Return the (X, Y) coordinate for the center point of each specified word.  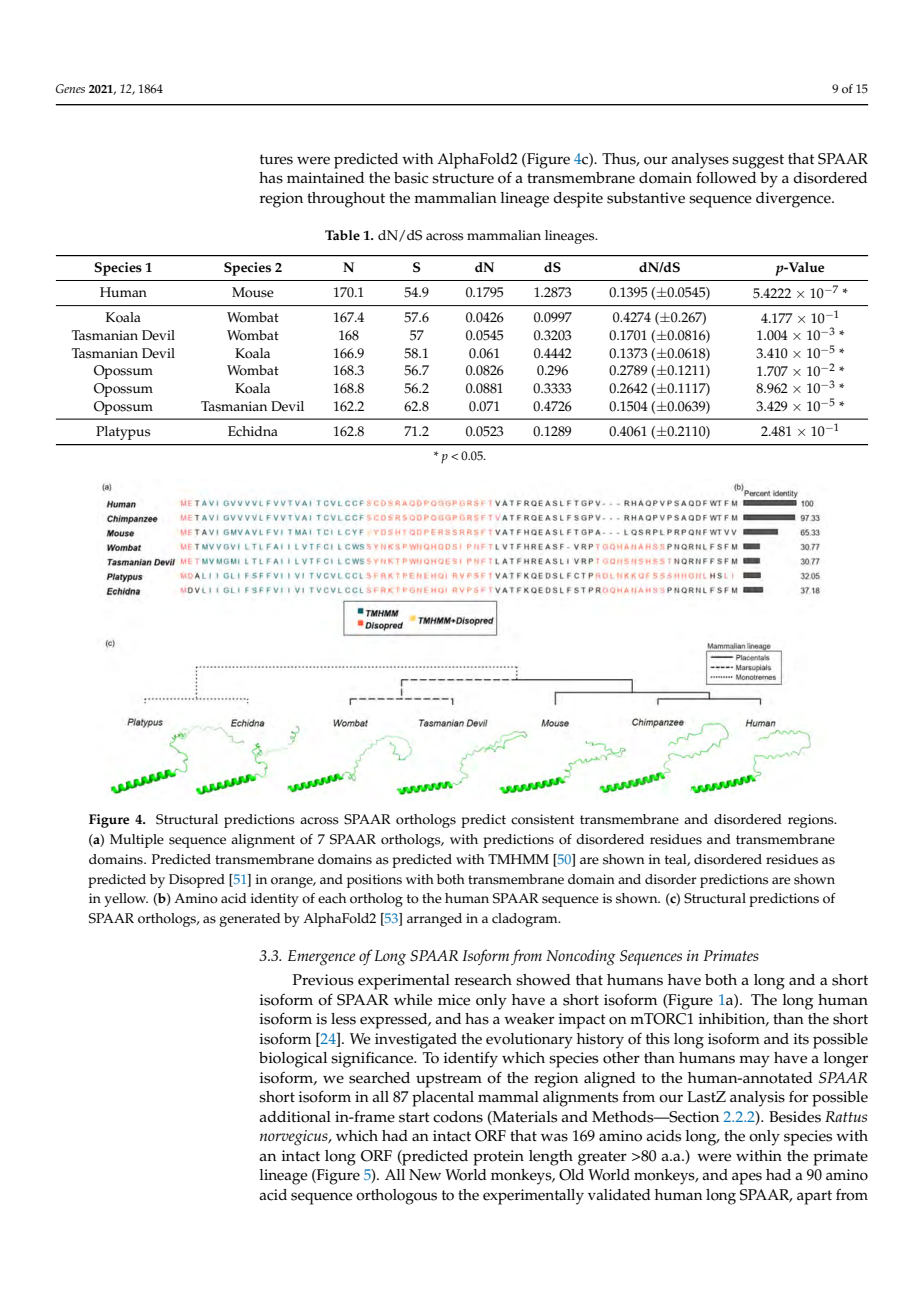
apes (747, 1178)
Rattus (846, 1116)
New (425, 1175)
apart (814, 1197)
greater (602, 1158)
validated (619, 1195)
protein (498, 1158)
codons (458, 1117)
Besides (795, 1117)
